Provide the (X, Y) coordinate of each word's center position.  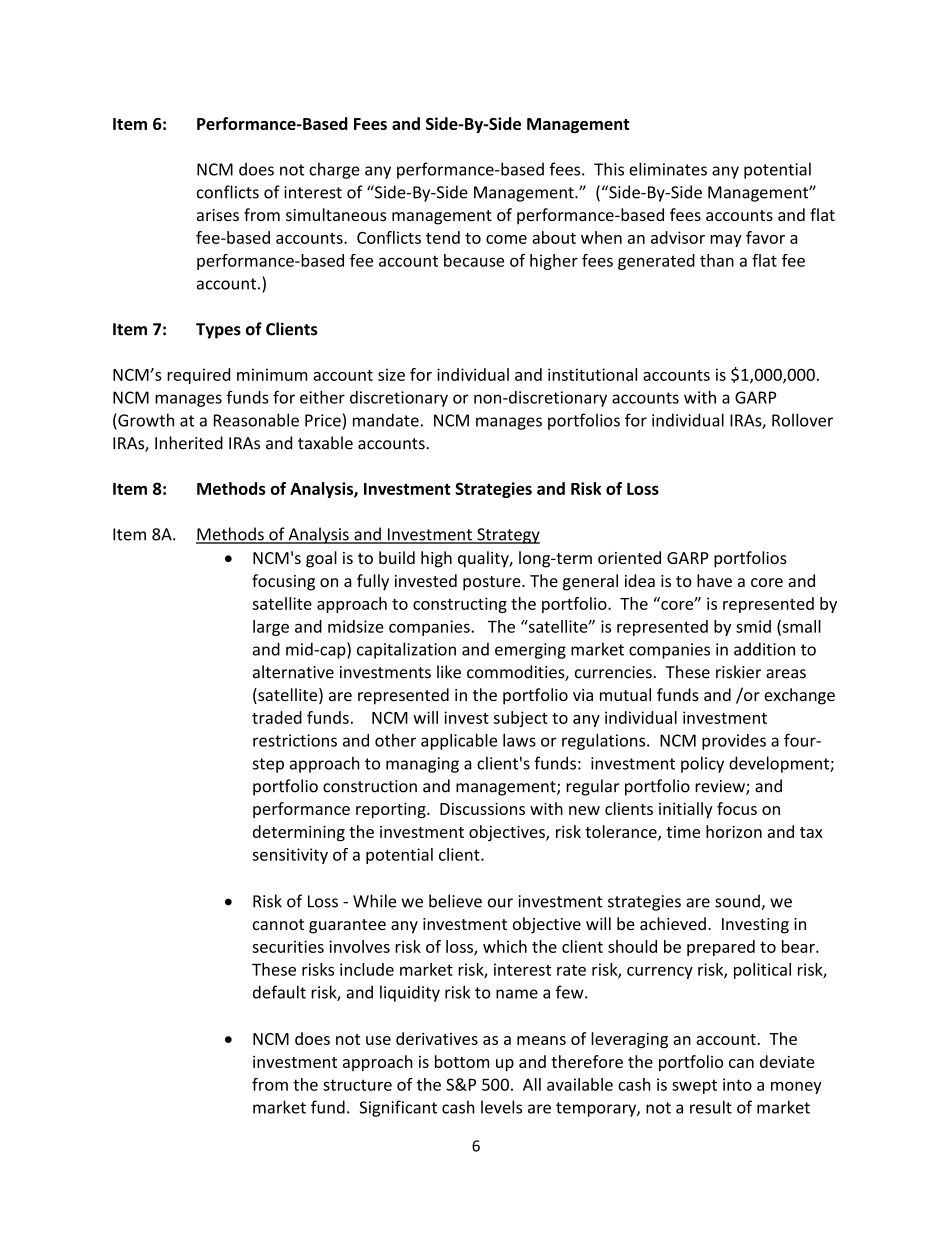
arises (218, 215)
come (506, 239)
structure (357, 1085)
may (726, 241)
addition (764, 649)
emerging (530, 651)
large (271, 628)
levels (501, 1107)
